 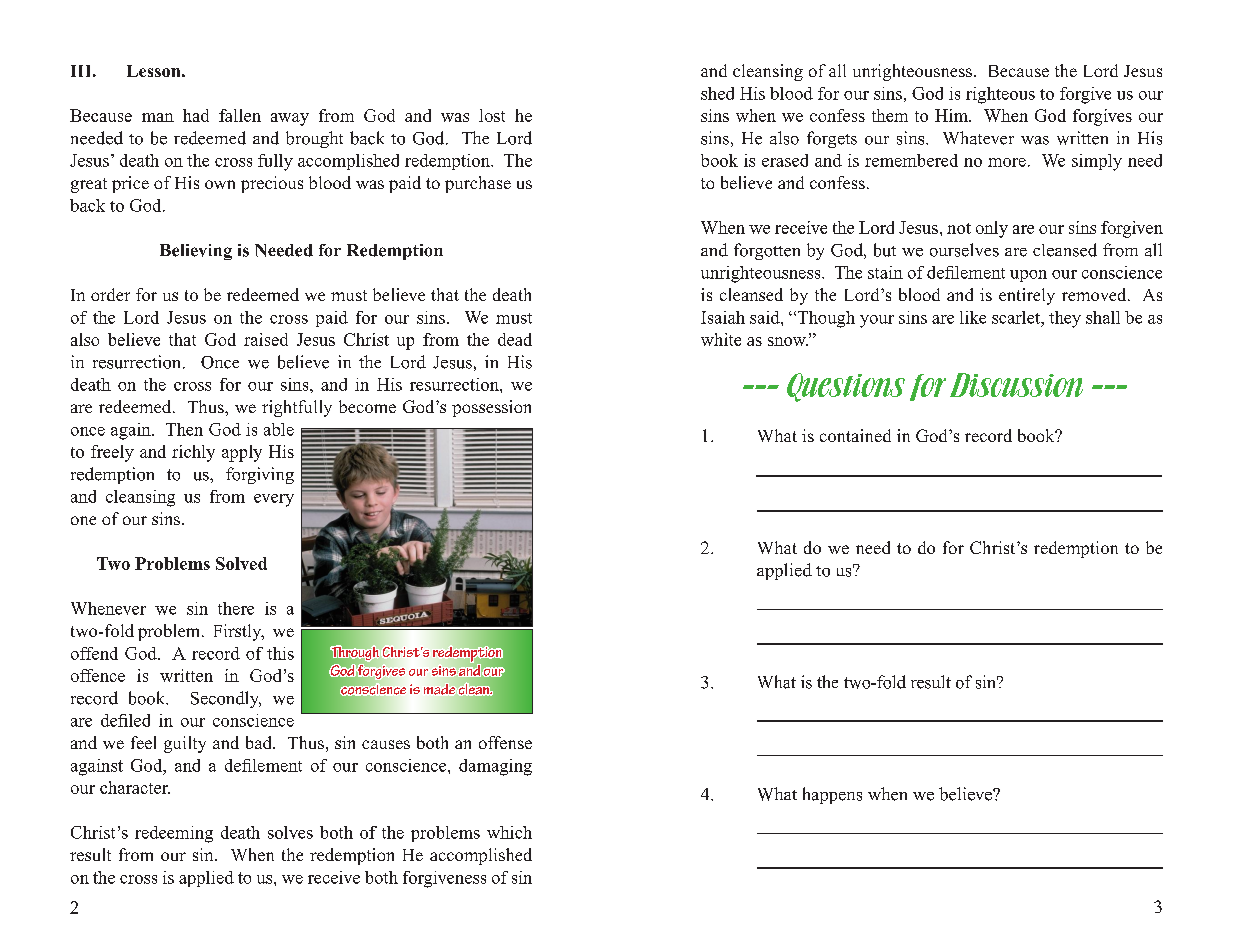 I want to click on forgiving, so click(x=260, y=475).
